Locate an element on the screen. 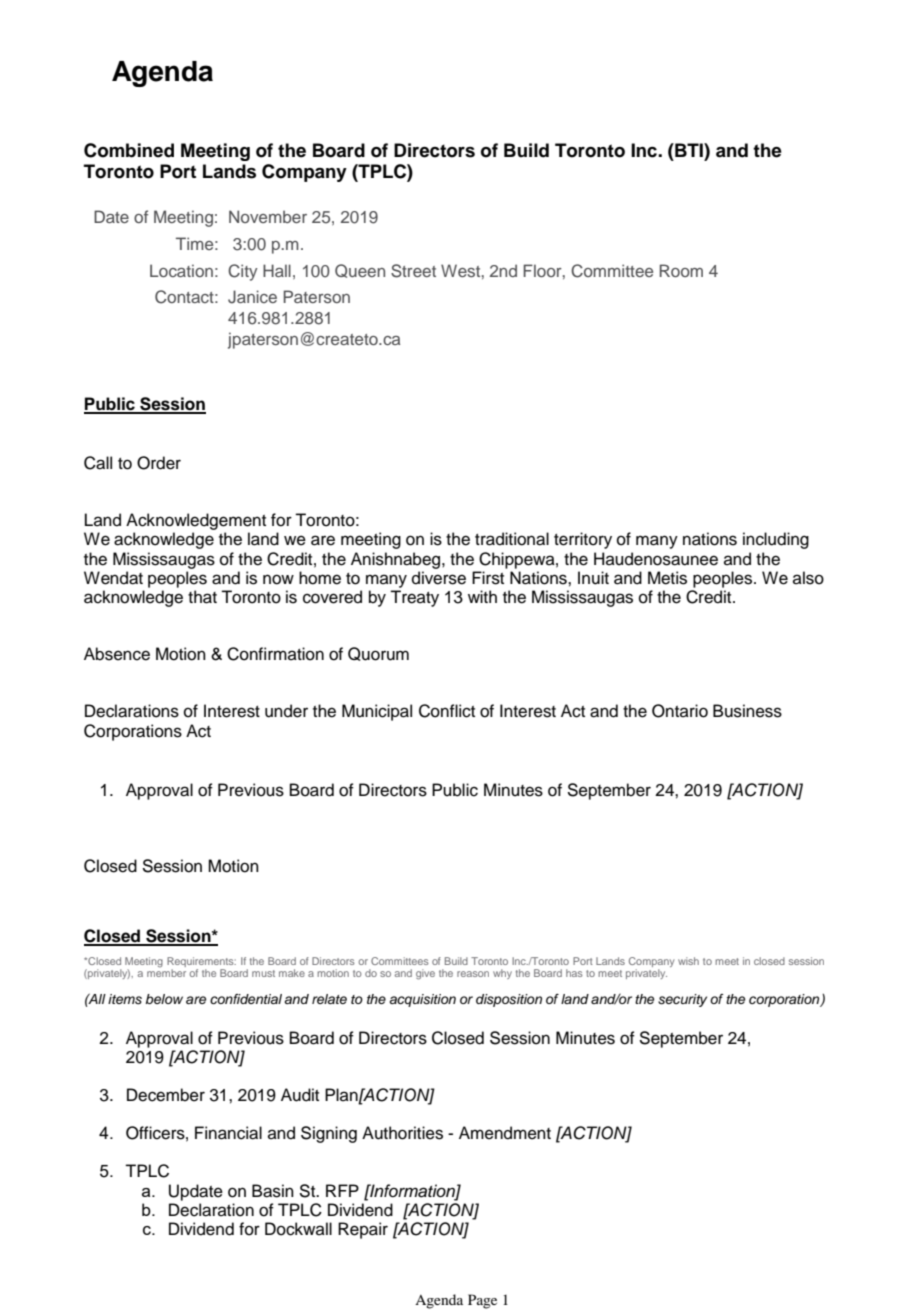 The width and height of the screenshot is (924, 1310). BTI is located at coordinates (689, 150).
